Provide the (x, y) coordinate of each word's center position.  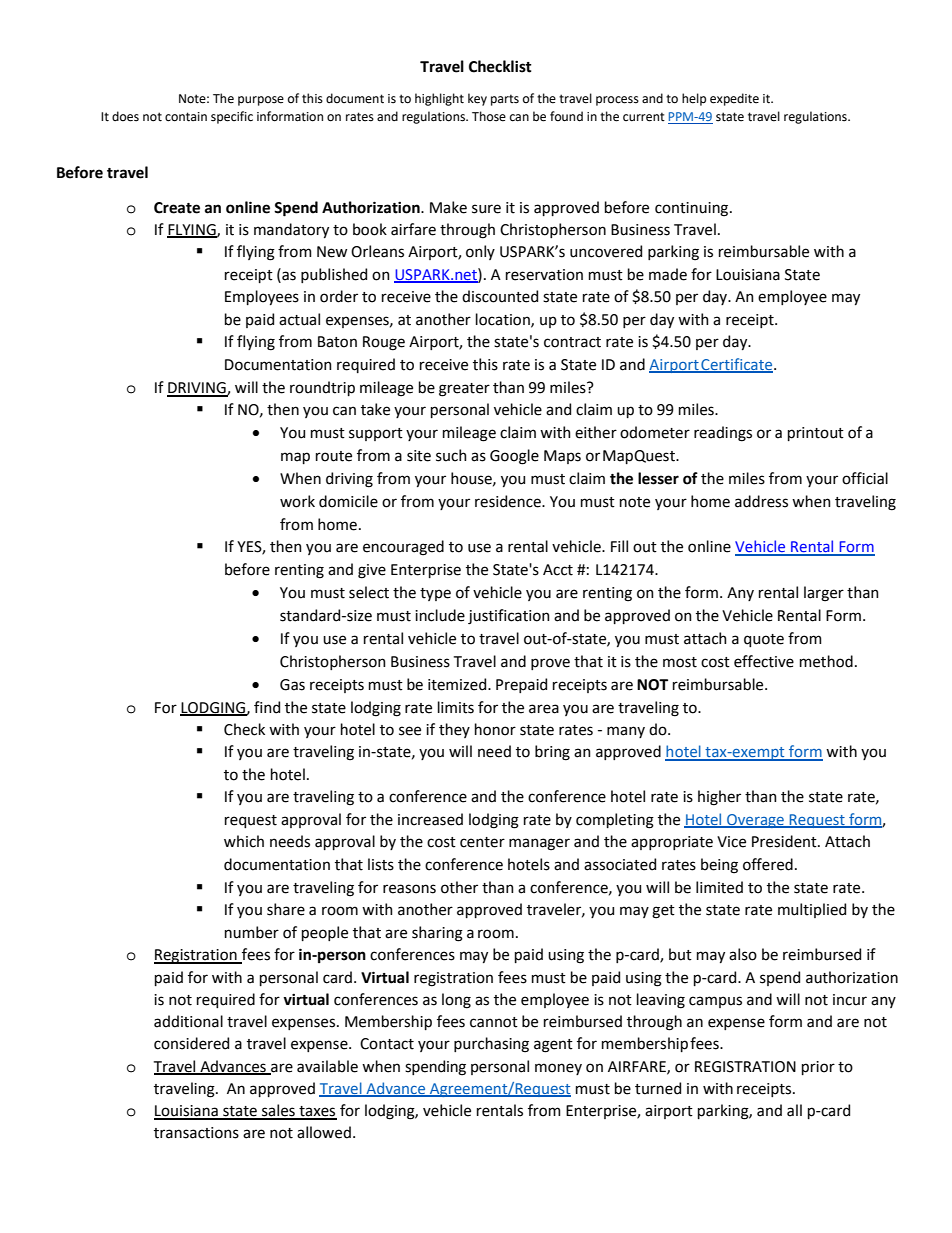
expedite (734, 99)
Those (489, 116)
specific (232, 117)
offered (768, 864)
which (244, 841)
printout (816, 434)
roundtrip (322, 388)
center (482, 842)
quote (764, 640)
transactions (196, 1133)
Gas (292, 685)
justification (509, 616)
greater (464, 390)
